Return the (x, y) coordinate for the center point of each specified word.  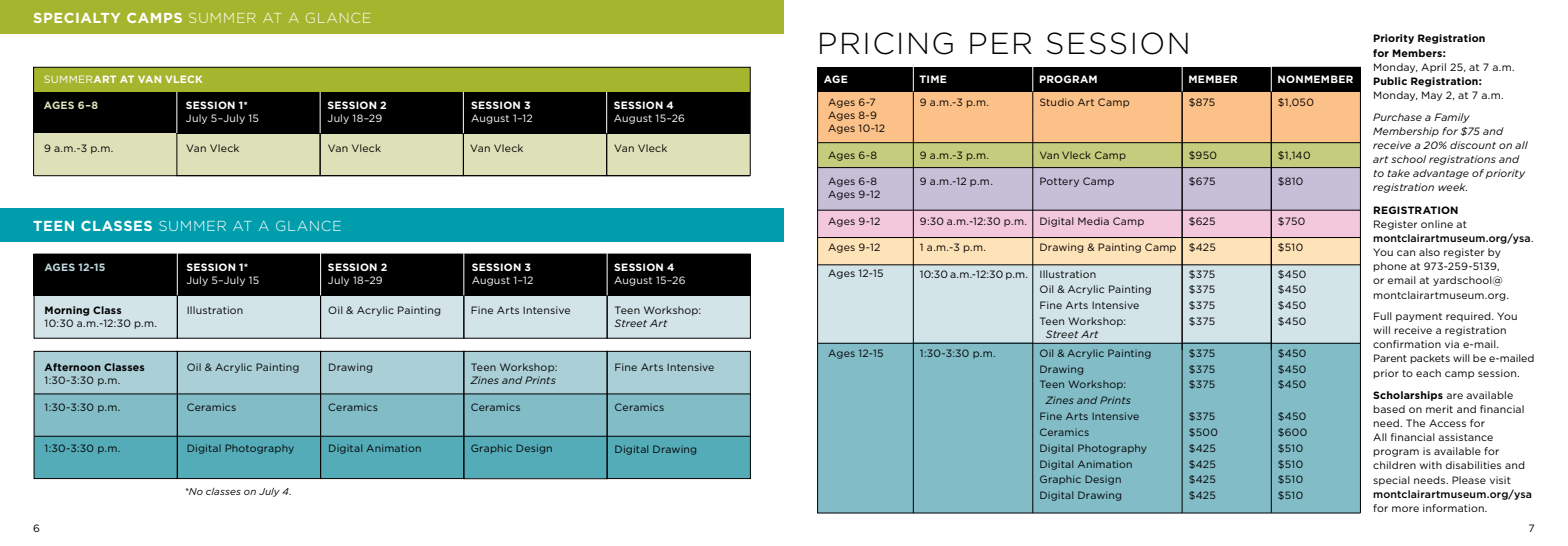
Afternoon (72, 367)
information (1454, 508)
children (1394, 465)
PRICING (886, 43)
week (1452, 187)
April (1433, 68)
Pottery (1059, 182)
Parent (1390, 358)
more (1405, 509)
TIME (933, 79)
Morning (67, 311)
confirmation (1407, 344)
